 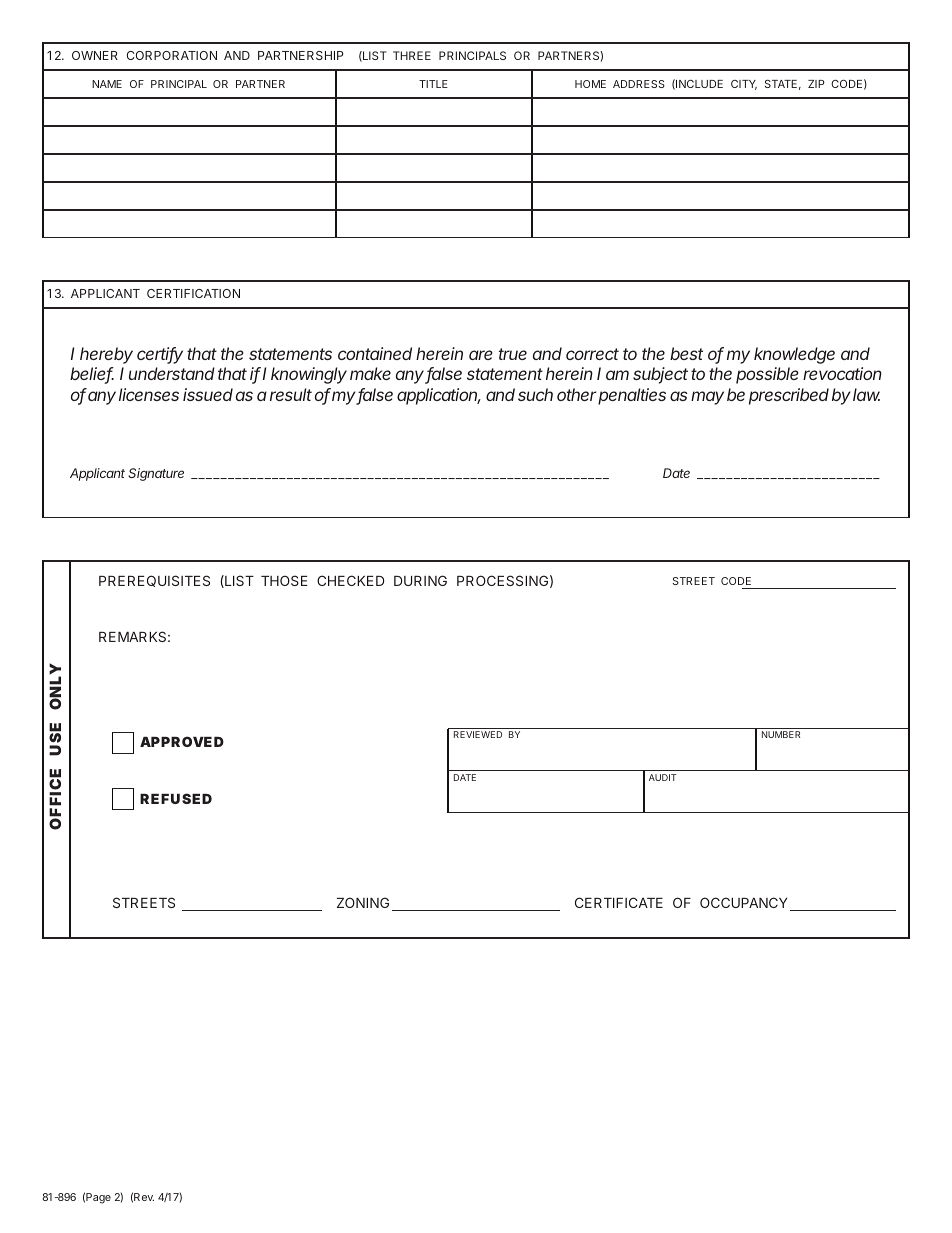 What do you see at coordinates (176, 798) in the screenshot?
I see `REFUSED` at bounding box center [176, 798].
